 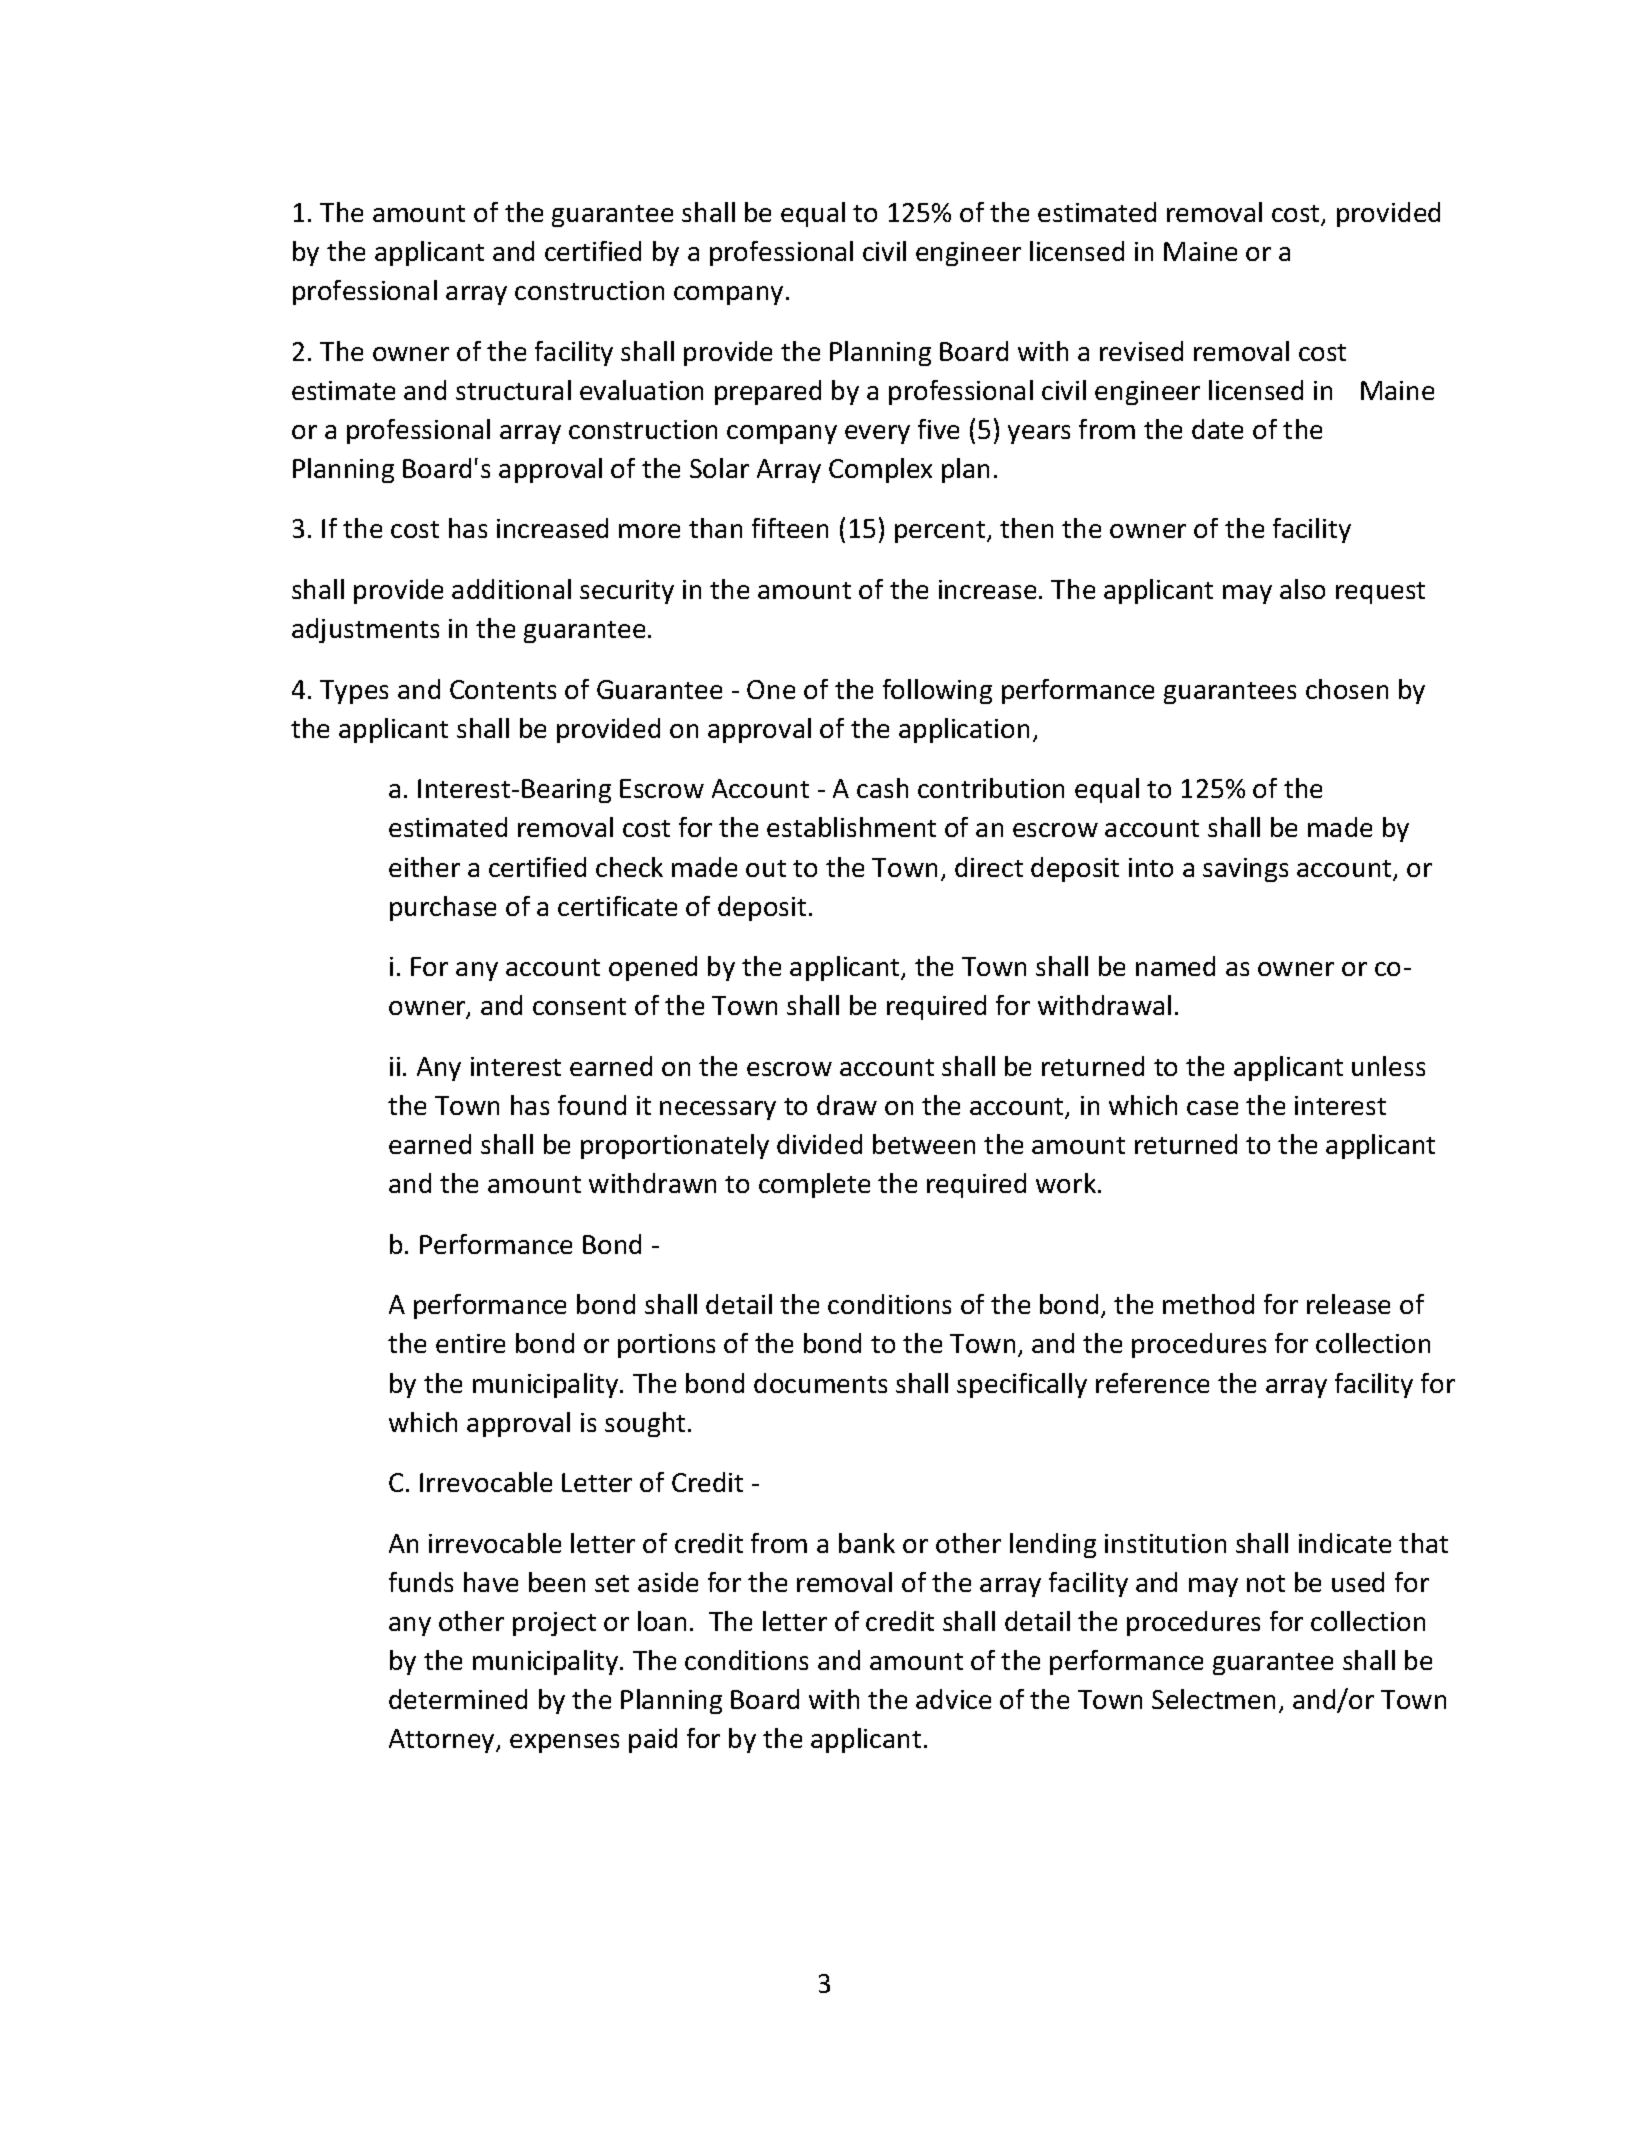 What do you see at coordinates (924, 1144) in the image?
I see `between` at bounding box center [924, 1144].
